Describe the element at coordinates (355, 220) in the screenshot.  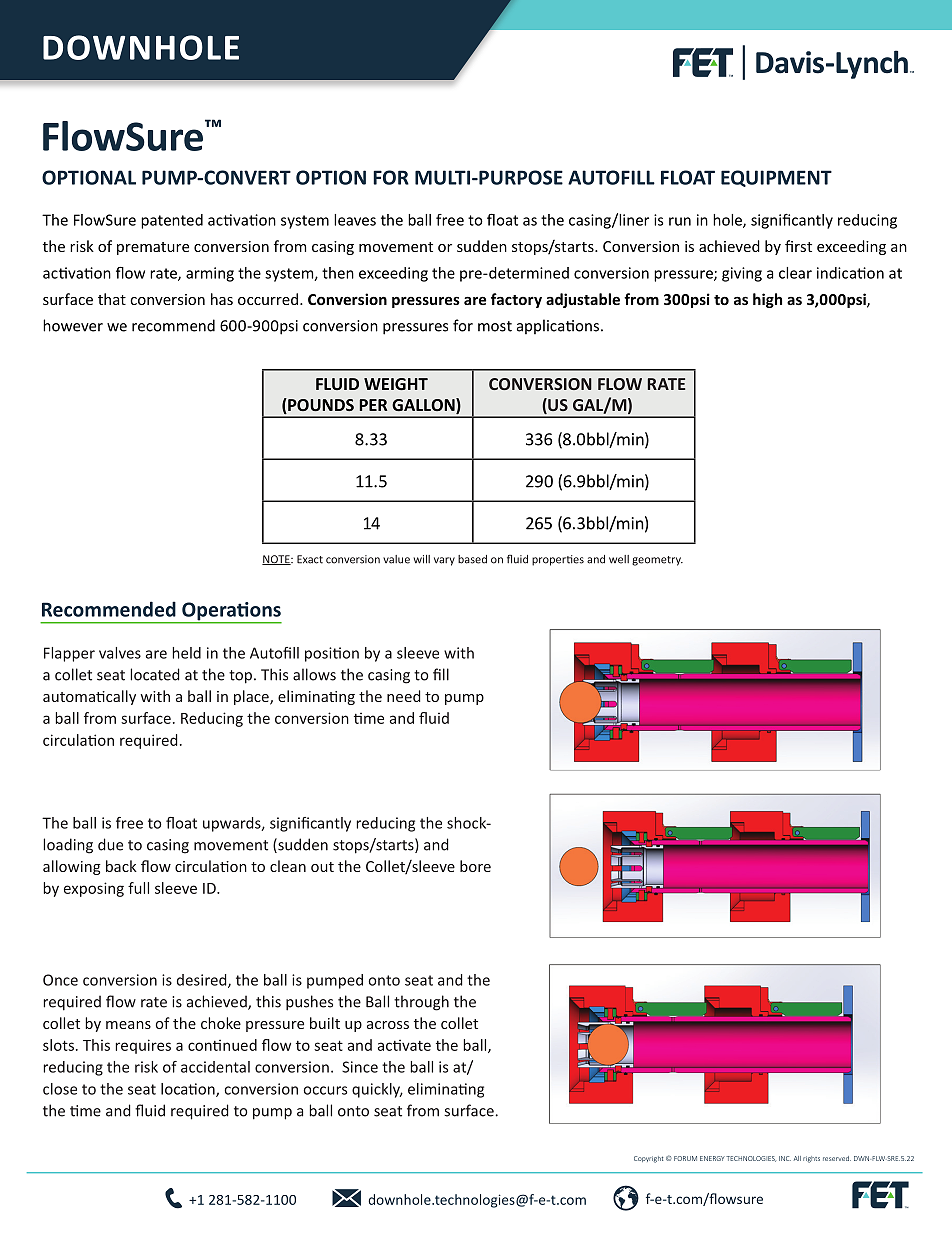
I see `leaves` at that location.
